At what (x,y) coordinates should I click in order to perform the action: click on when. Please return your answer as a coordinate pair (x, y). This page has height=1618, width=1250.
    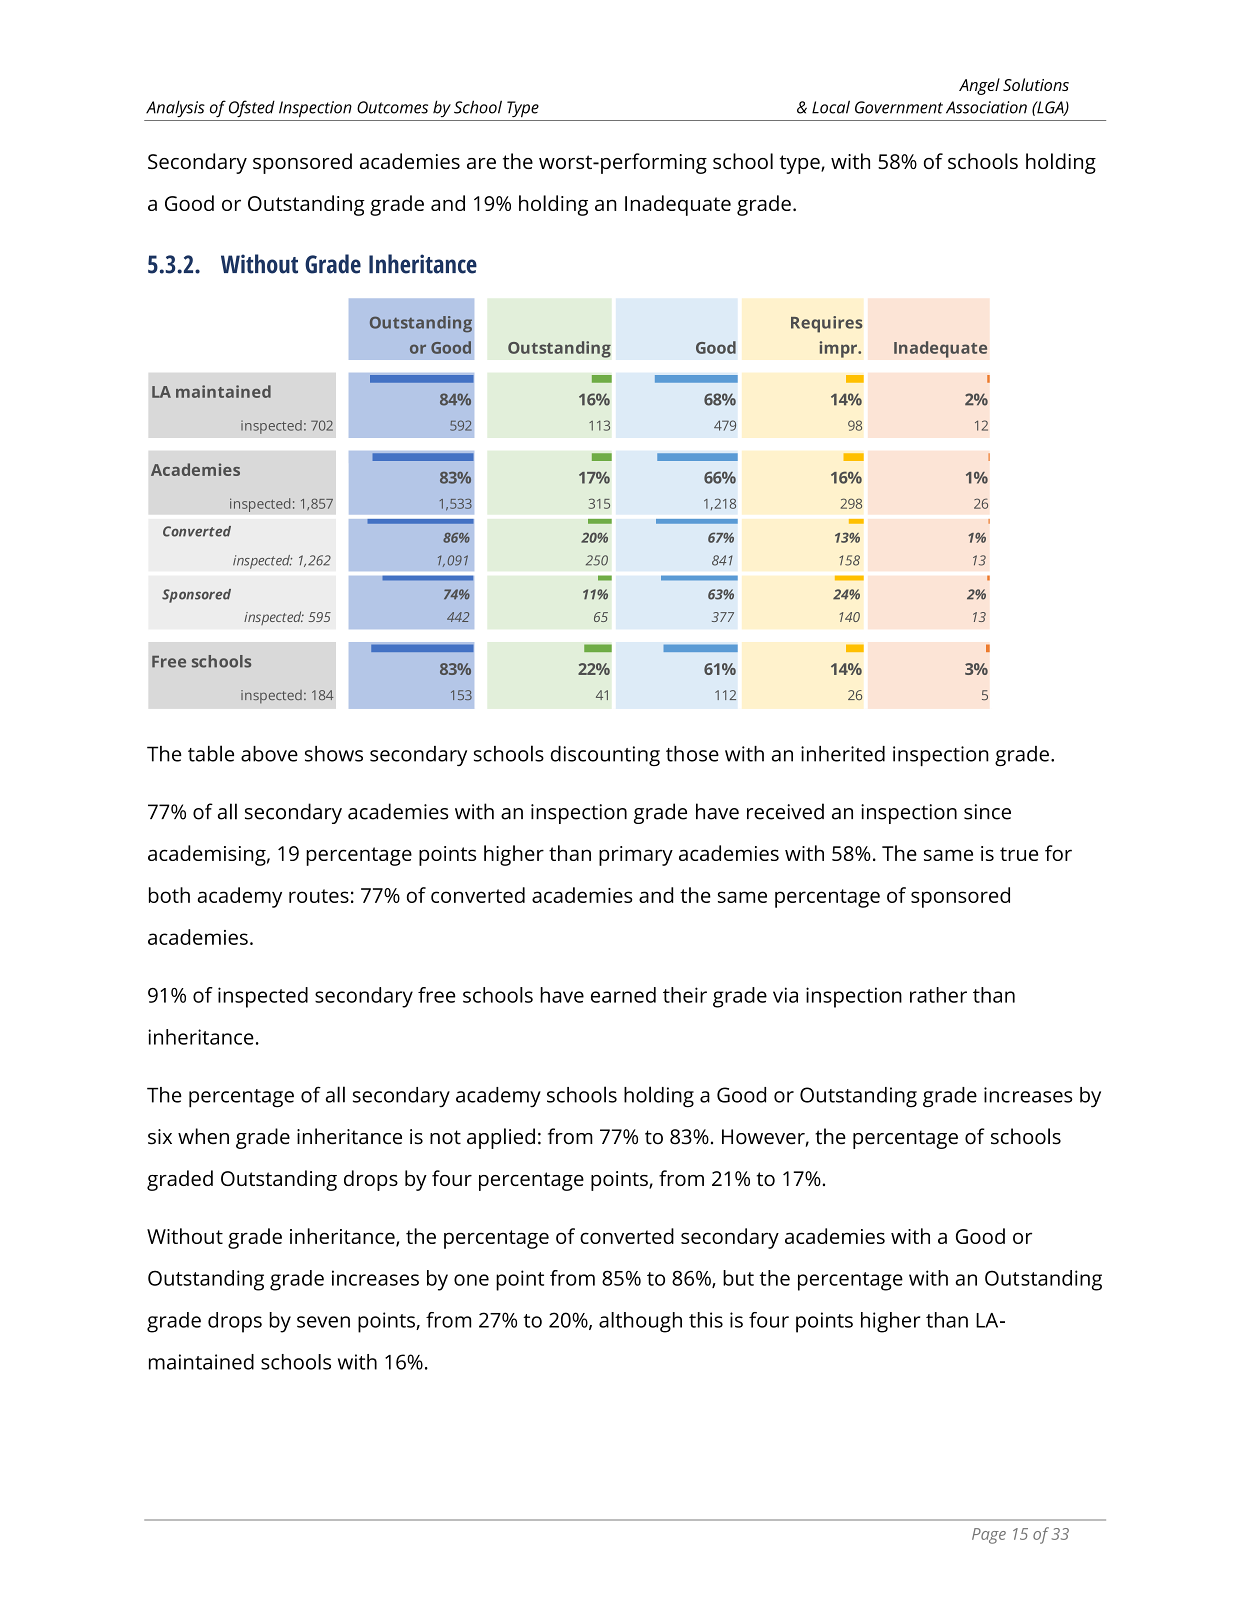
    Looking at the image, I should click on (203, 1136).
